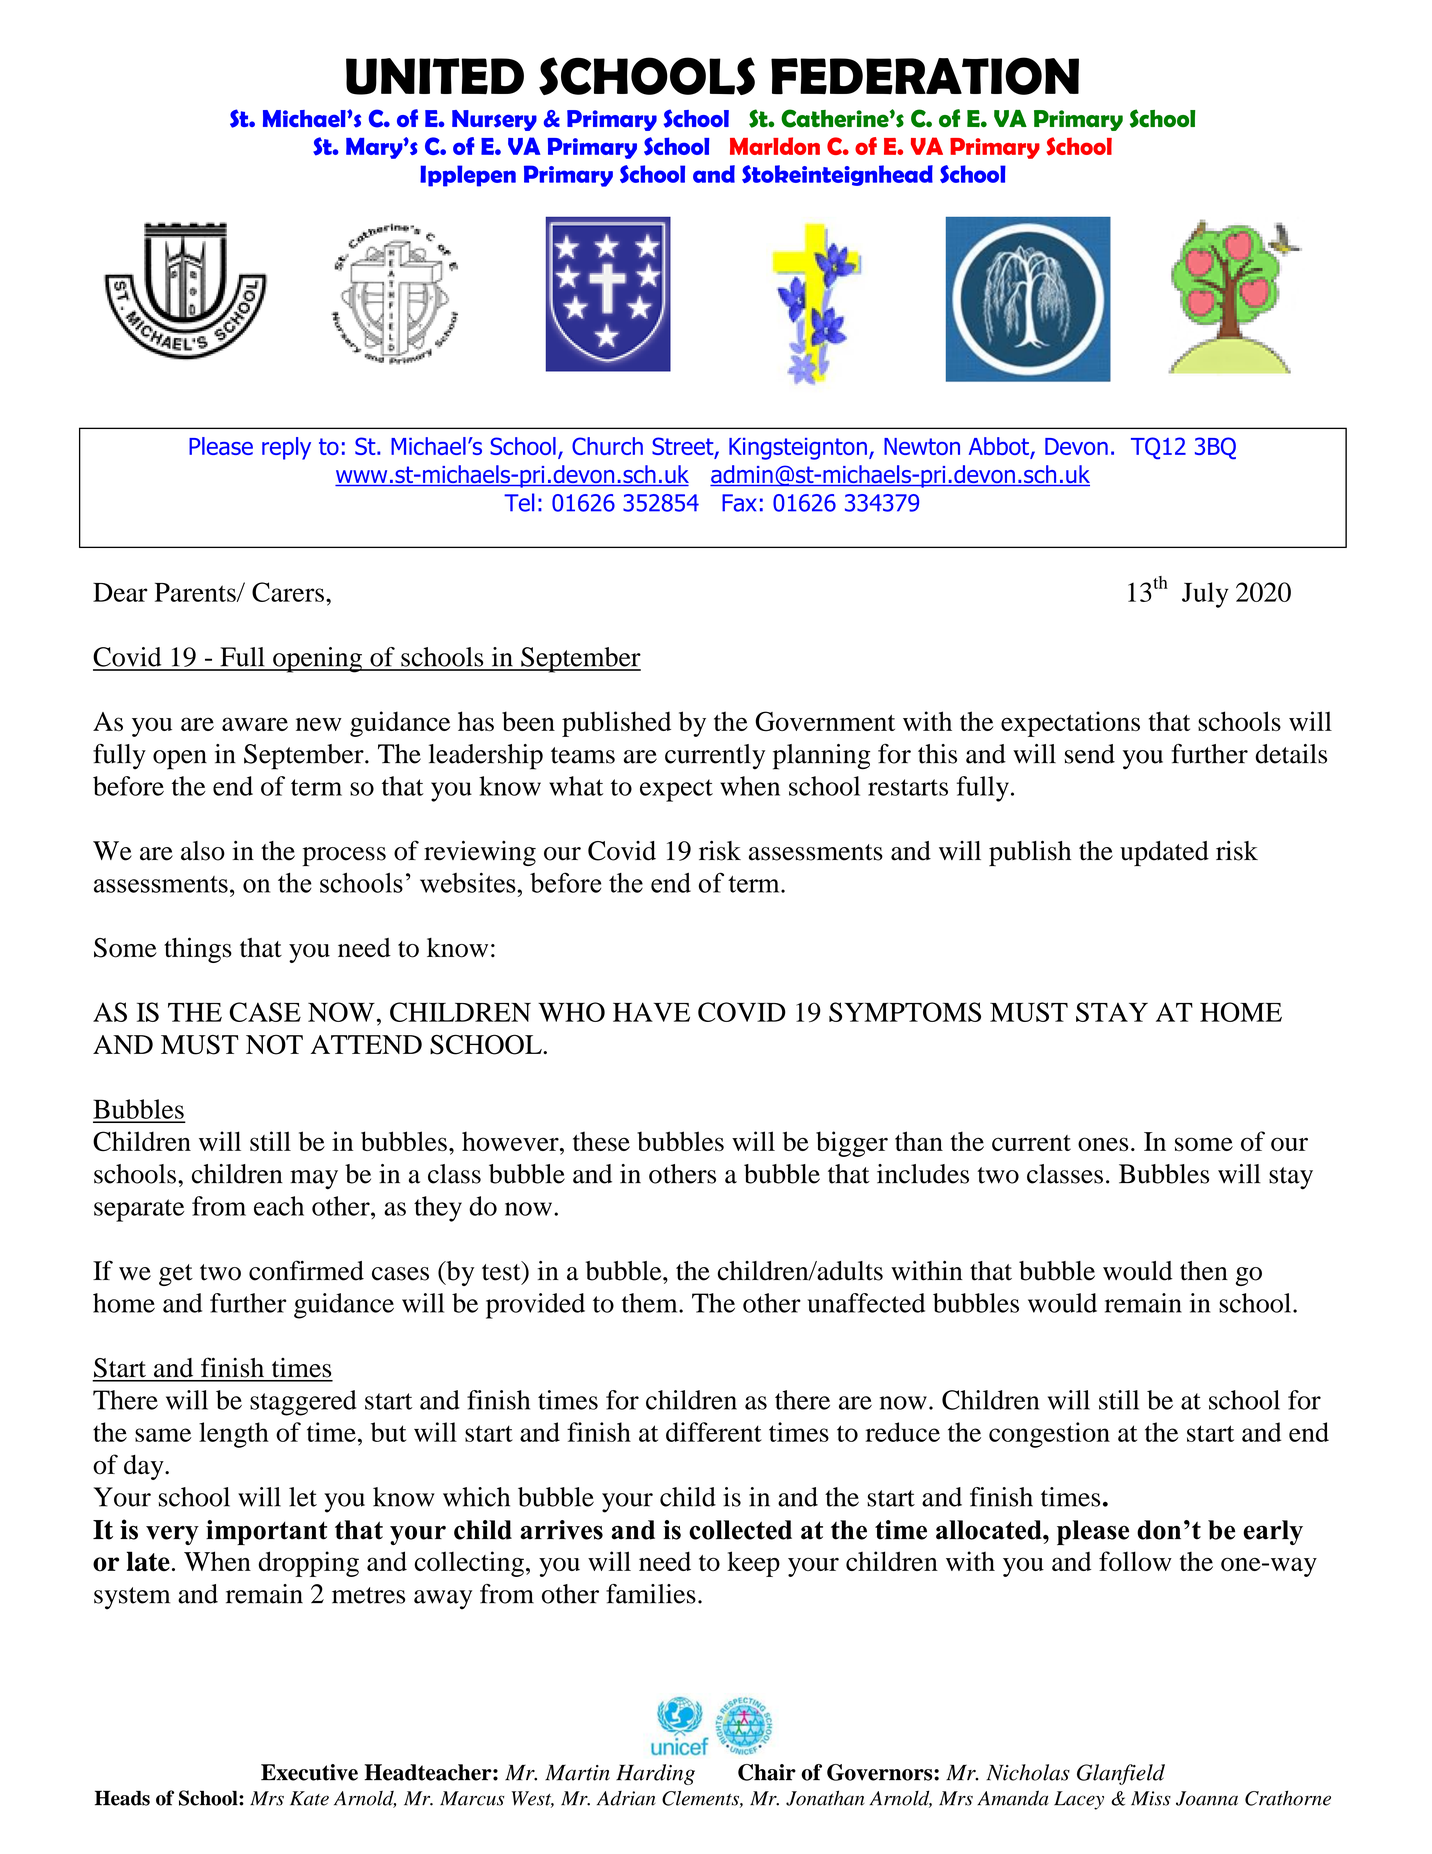 The height and width of the screenshot is (1854, 1432). Describe the element at coordinates (925, 76) in the screenshot. I see `FEDERATION` at that location.
